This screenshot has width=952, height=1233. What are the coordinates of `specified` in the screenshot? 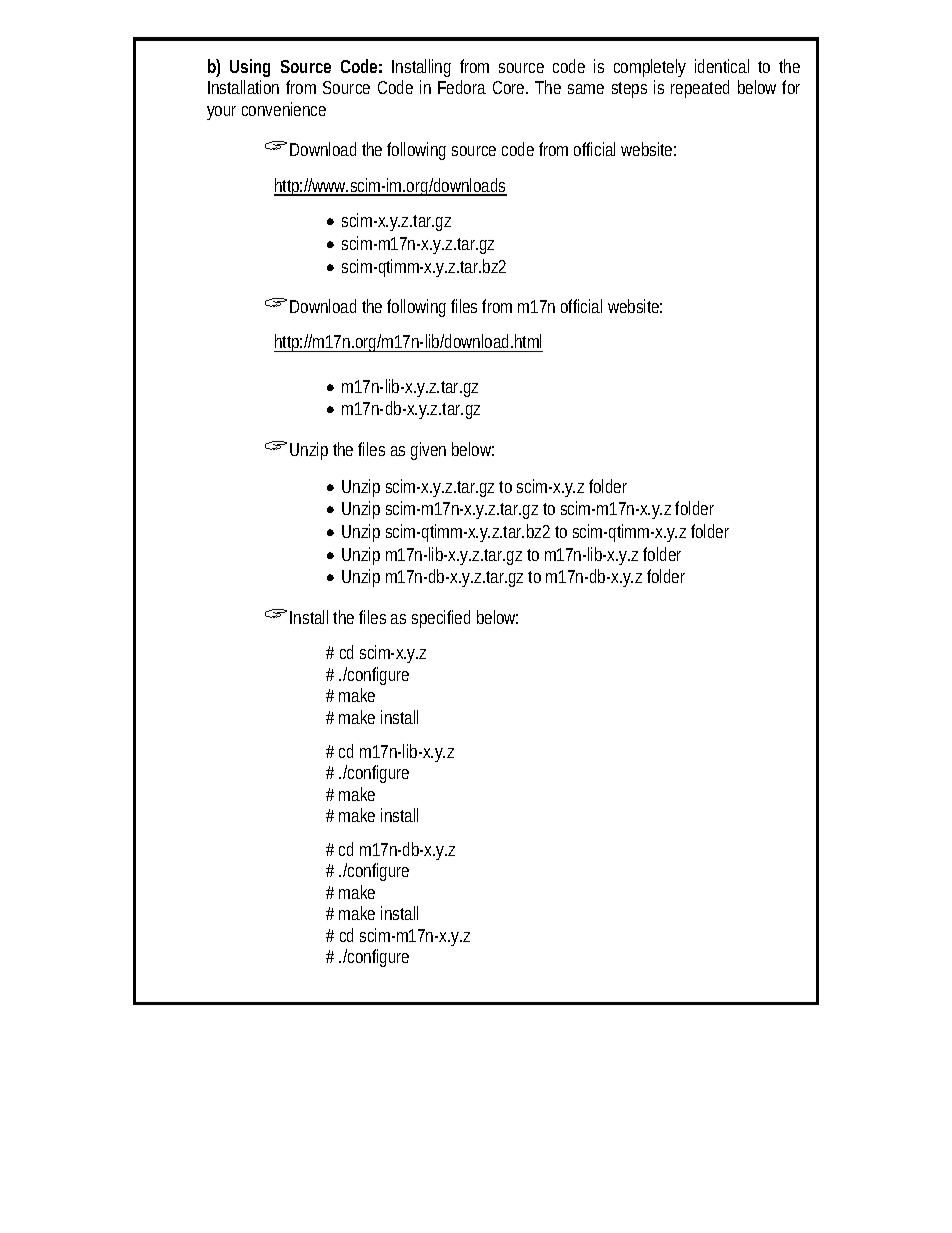 It's located at (441, 619).
